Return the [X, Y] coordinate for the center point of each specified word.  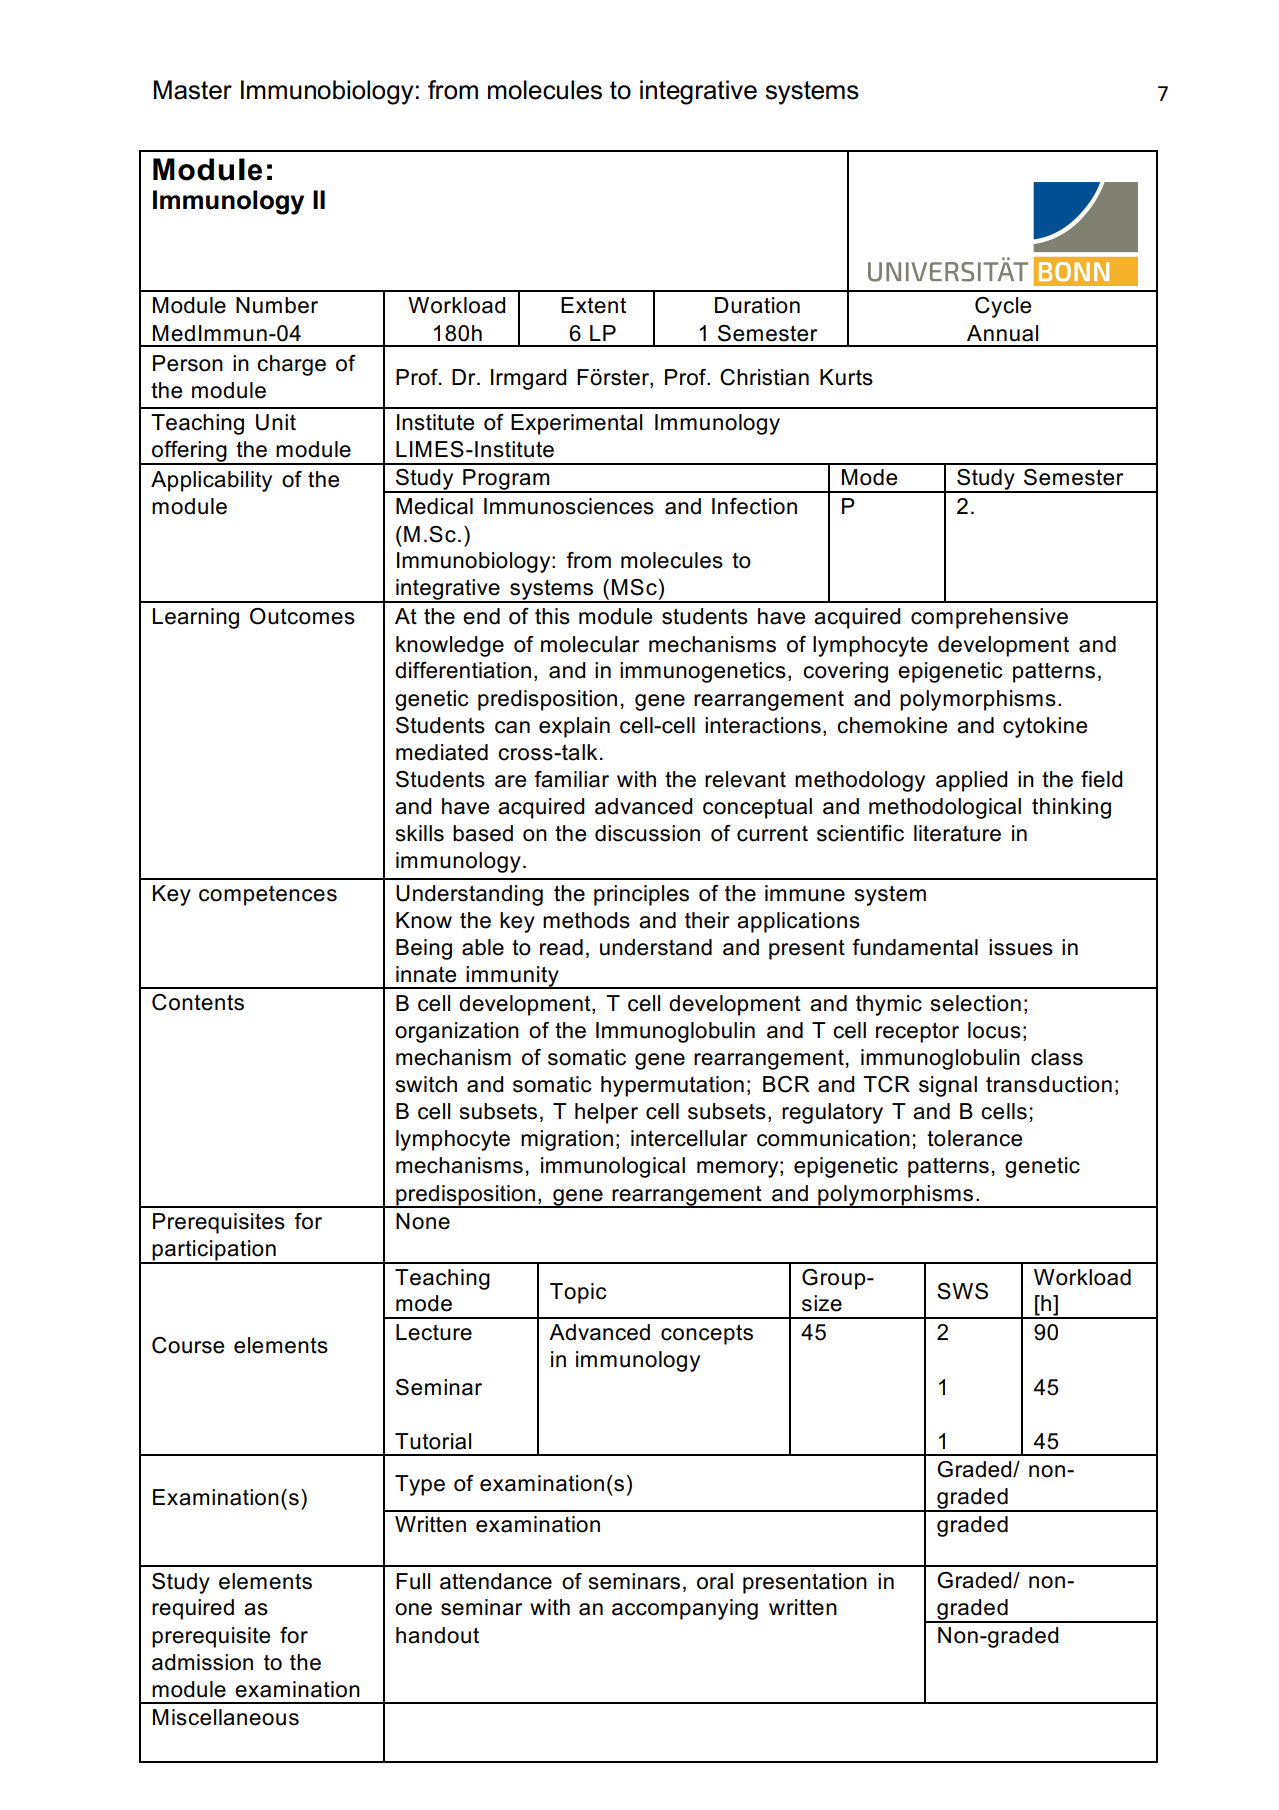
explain [574, 727]
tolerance [974, 1138]
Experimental [576, 424]
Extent [593, 305]
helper [606, 1113]
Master [192, 90]
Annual [1002, 333]
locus [994, 1030]
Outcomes [302, 616]
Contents [198, 1002]
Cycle [1003, 307]
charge [291, 365]
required [193, 1609]
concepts [707, 1334]
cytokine [1045, 727]
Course [188, 1345]
